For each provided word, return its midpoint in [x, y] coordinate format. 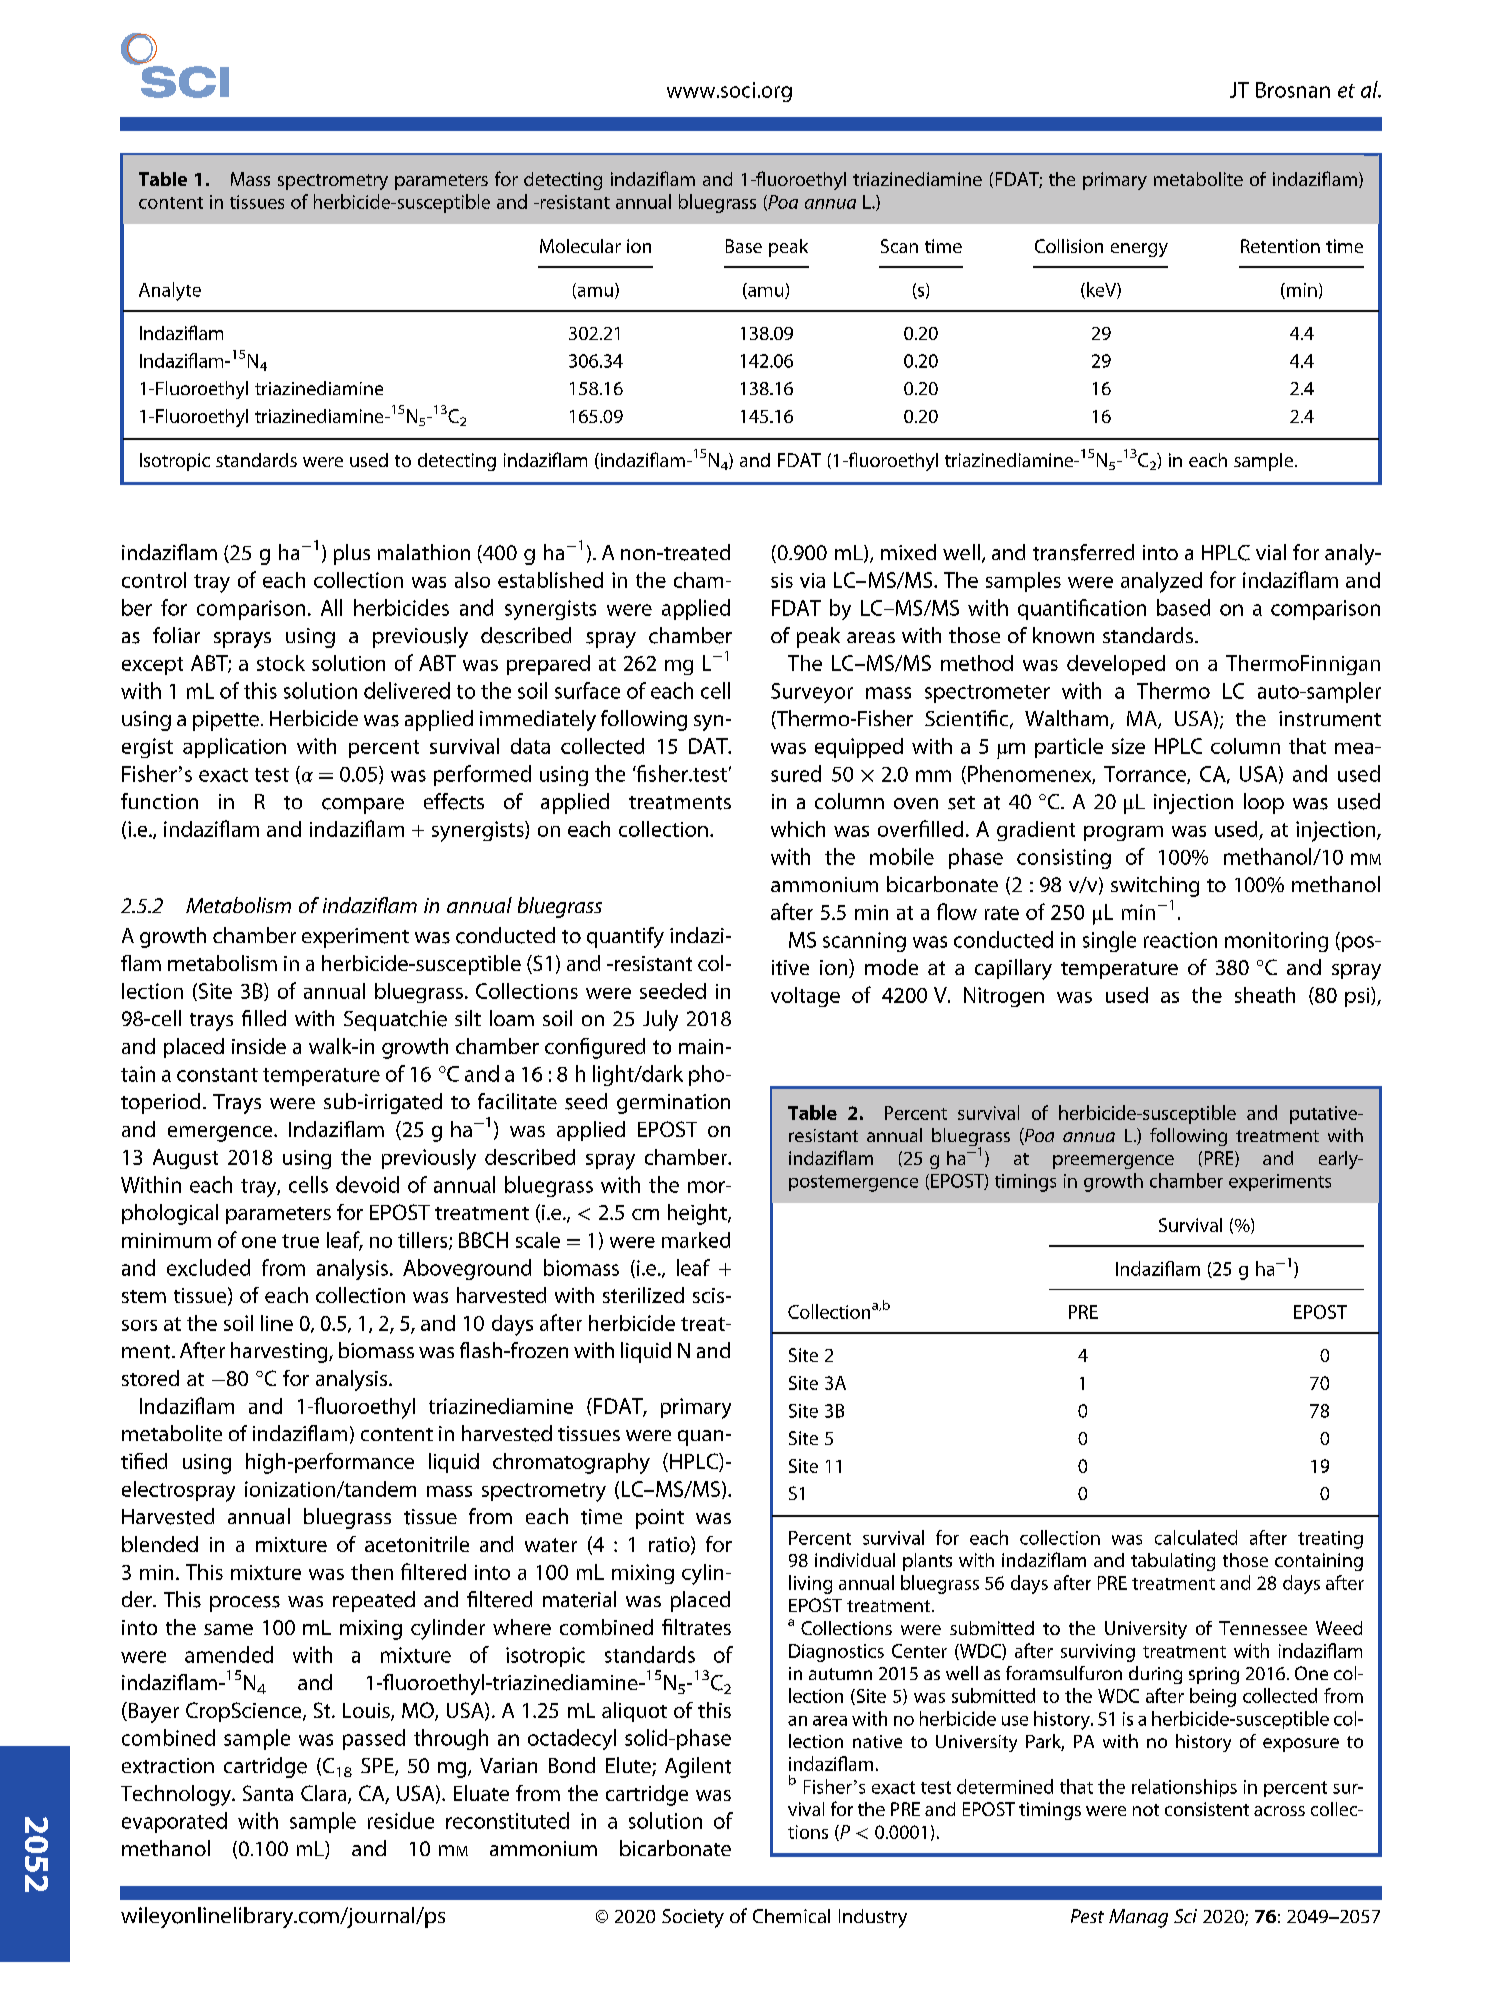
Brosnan [1293, 90]
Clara [325, 1794]
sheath [1265, 995]
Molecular [580, 246]
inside [259, 1046]
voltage [805, 997]
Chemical [791, 1916]
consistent [1207, 1809]
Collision [1069, 246]
